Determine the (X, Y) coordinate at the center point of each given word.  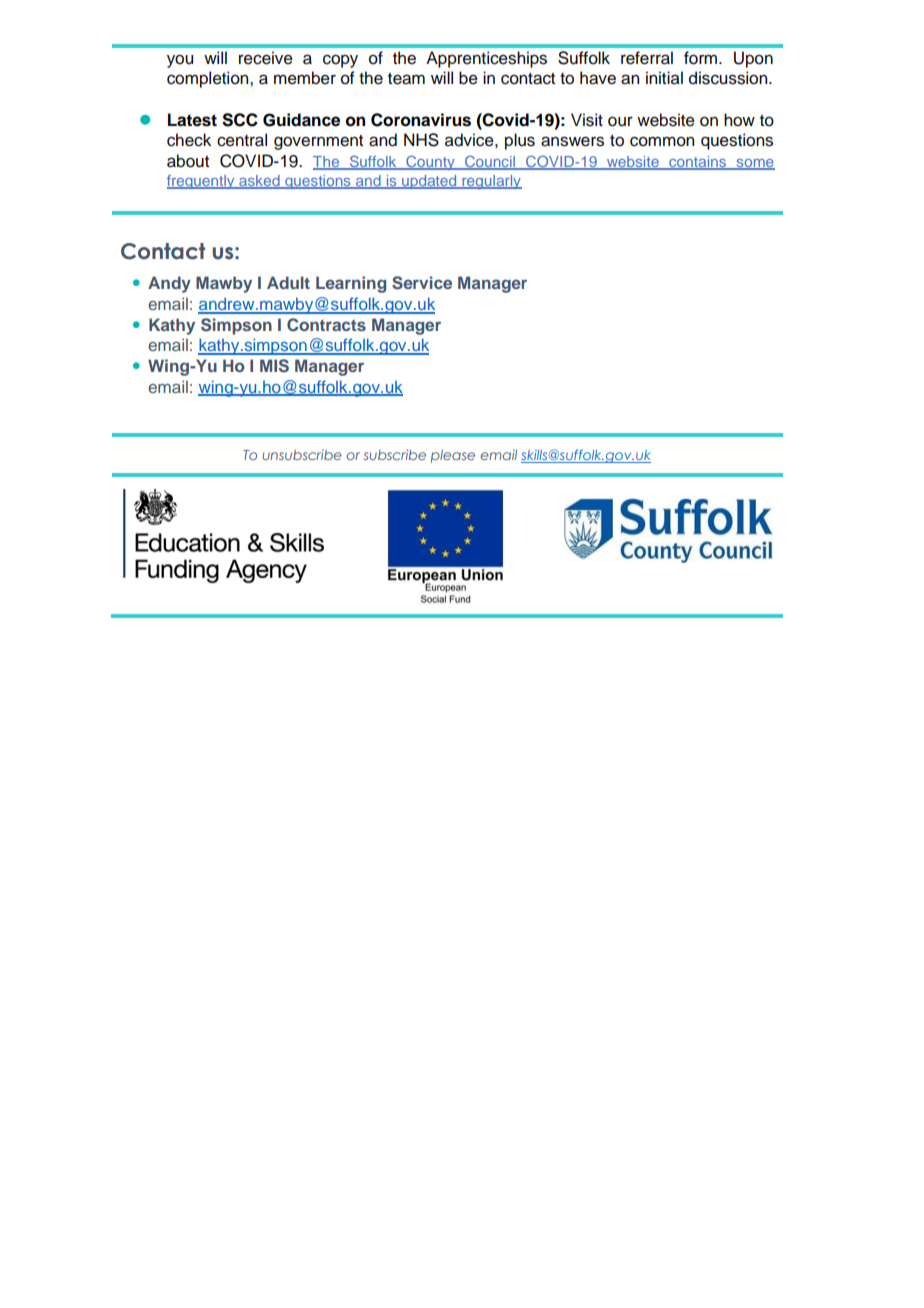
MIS (274, 366)
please (453, 456)
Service (422, 283)
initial (664, 77)
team (406, 79)
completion (209, 79)
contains (697, 163)
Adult (288, 282)
